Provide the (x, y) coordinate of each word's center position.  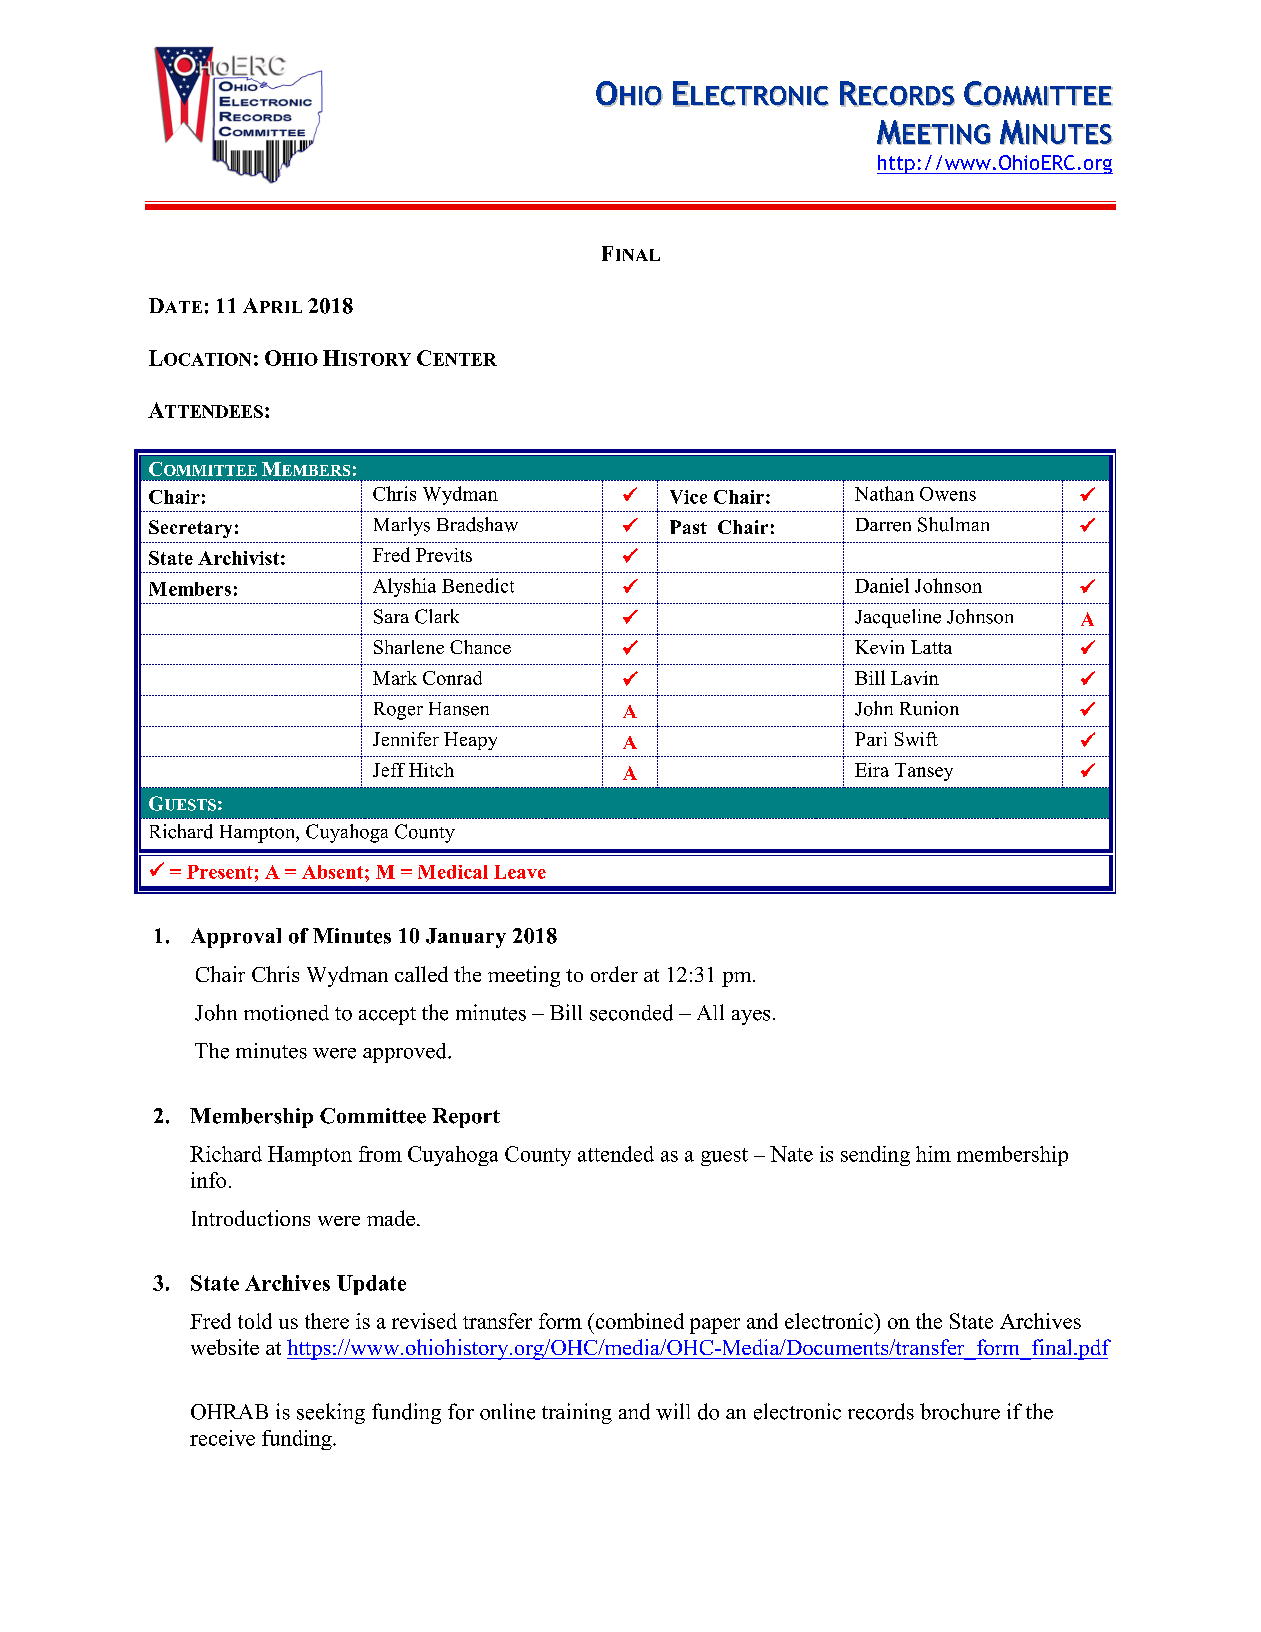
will (673, 1411)
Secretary (190, 529)
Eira (872, 770)
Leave (520, 872)
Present (220, 872)
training (577, 1413)
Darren (883, 525)
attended (616, 1154)
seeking (331, 1413)
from (380, 1154)
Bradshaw (477, 524)
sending (875, 1156)
